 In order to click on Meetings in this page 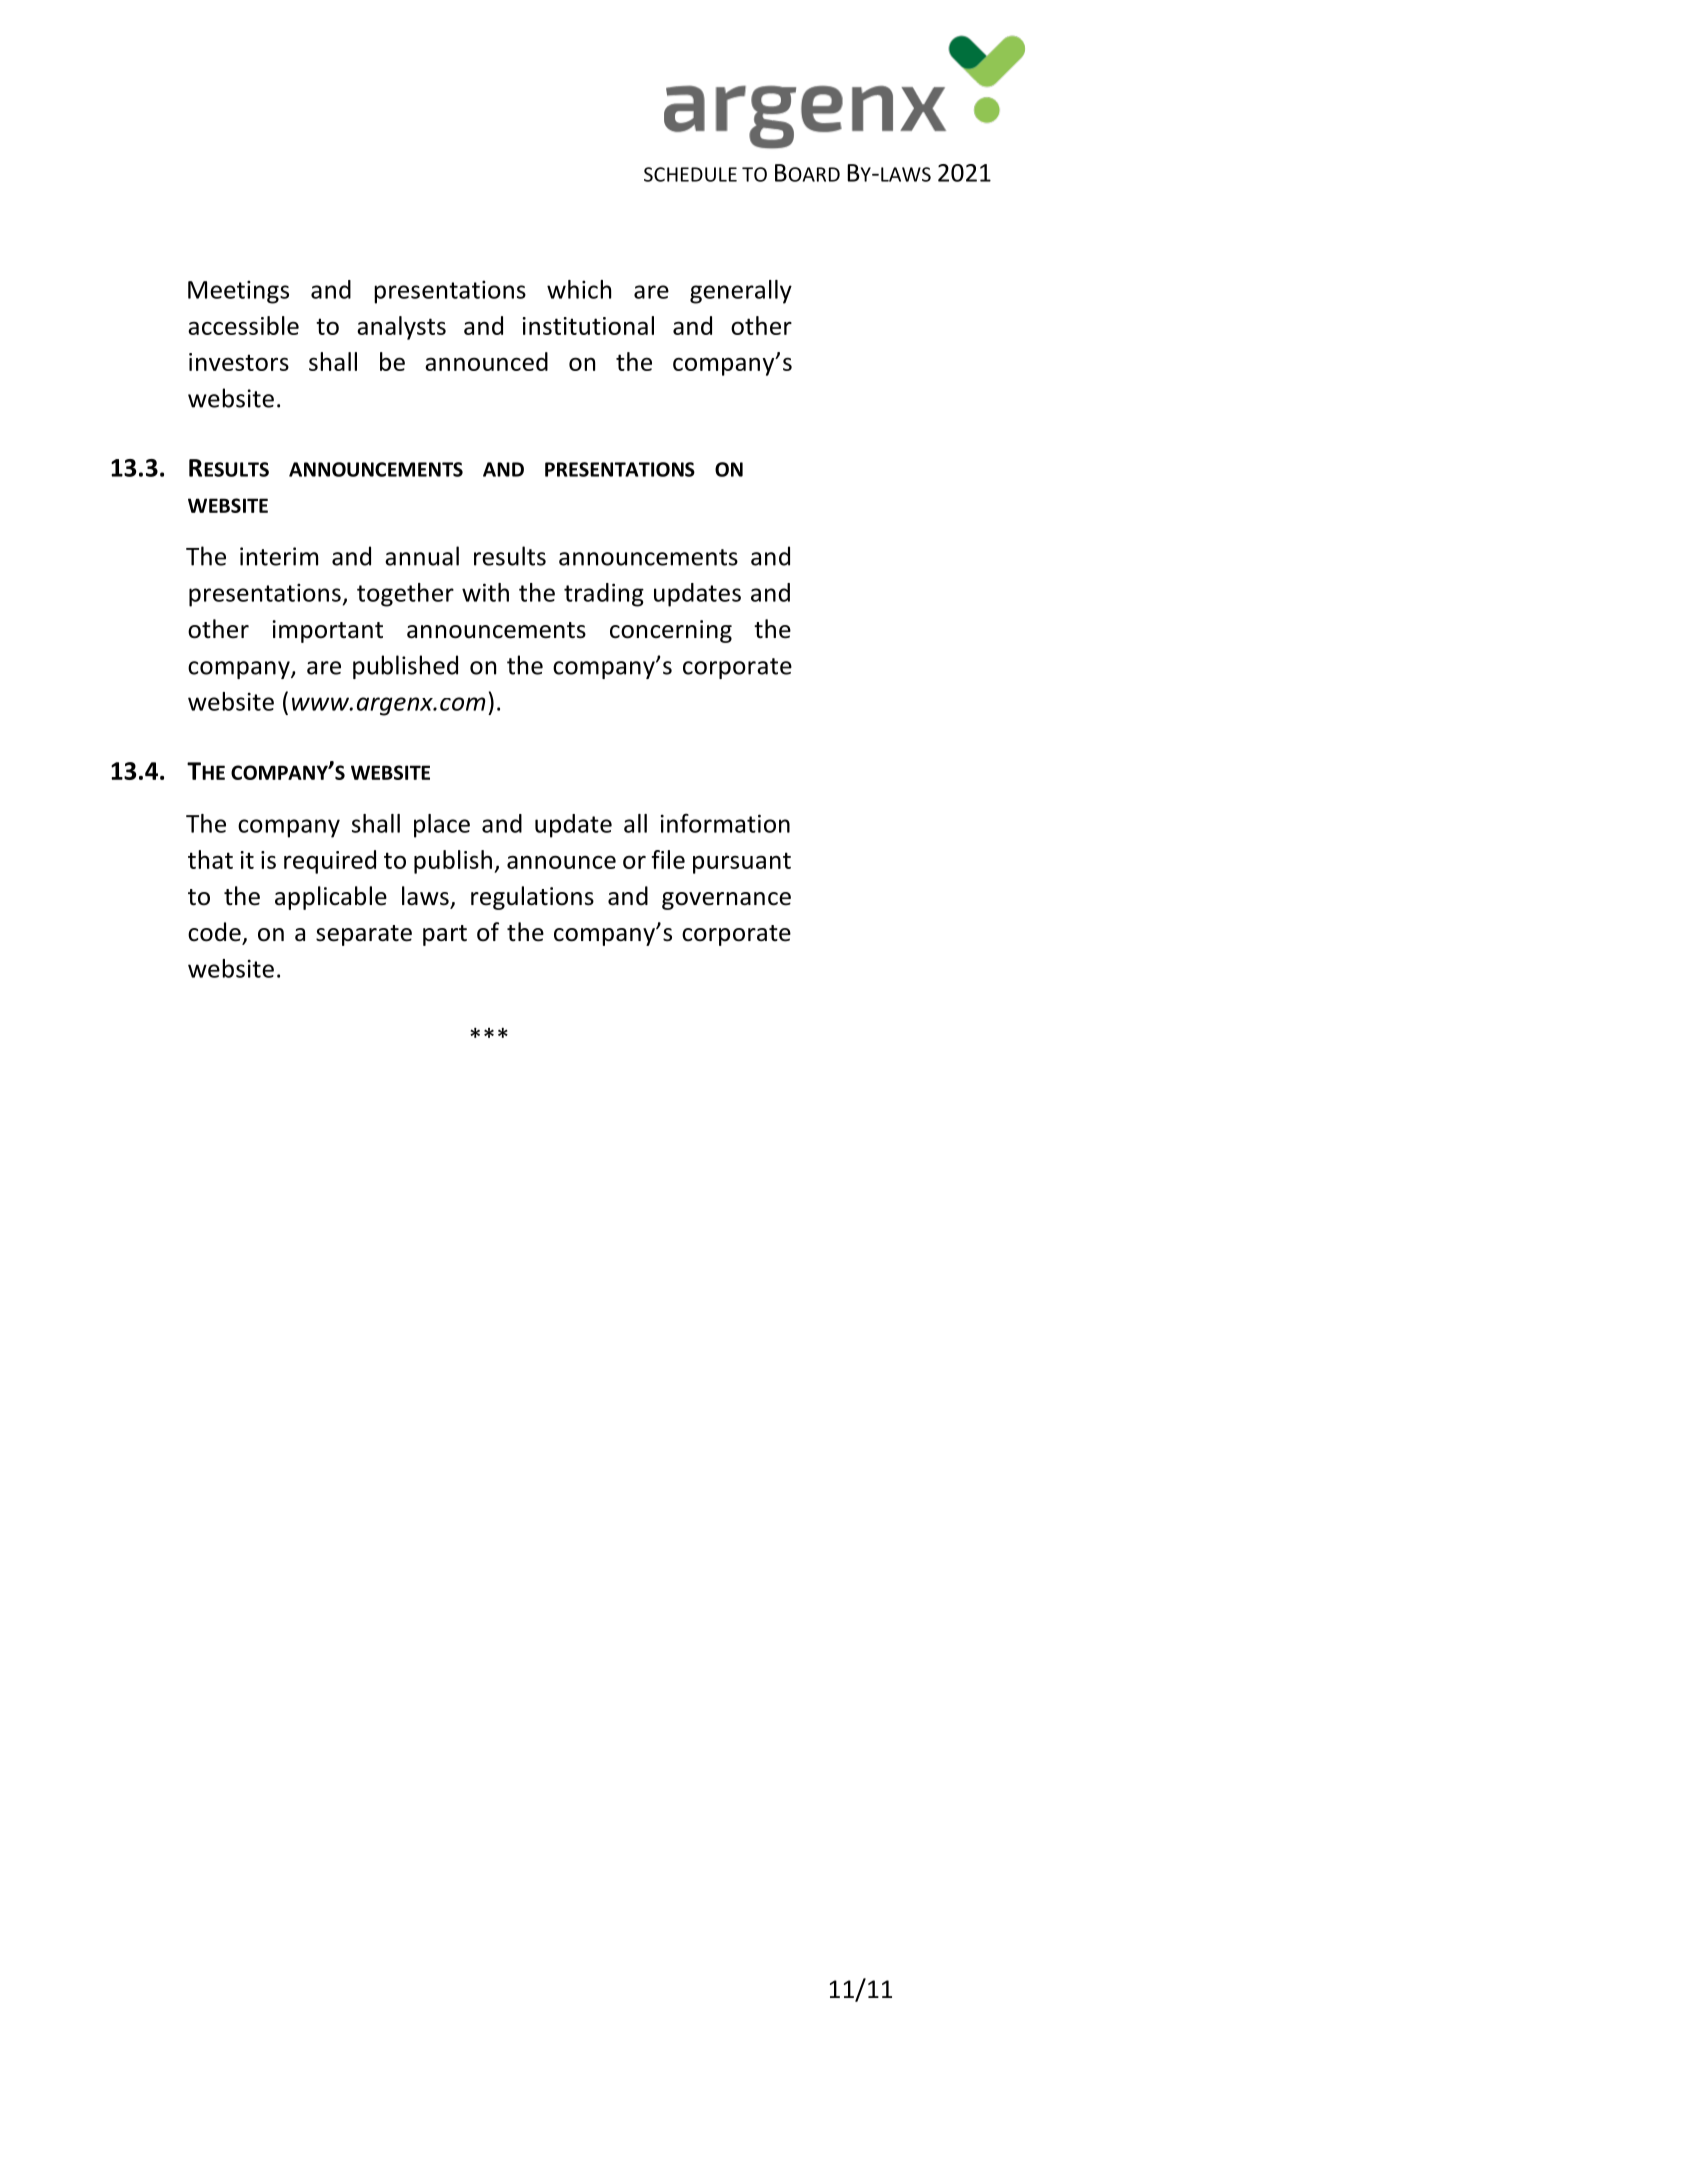, I will do `click(238, 292)`.
